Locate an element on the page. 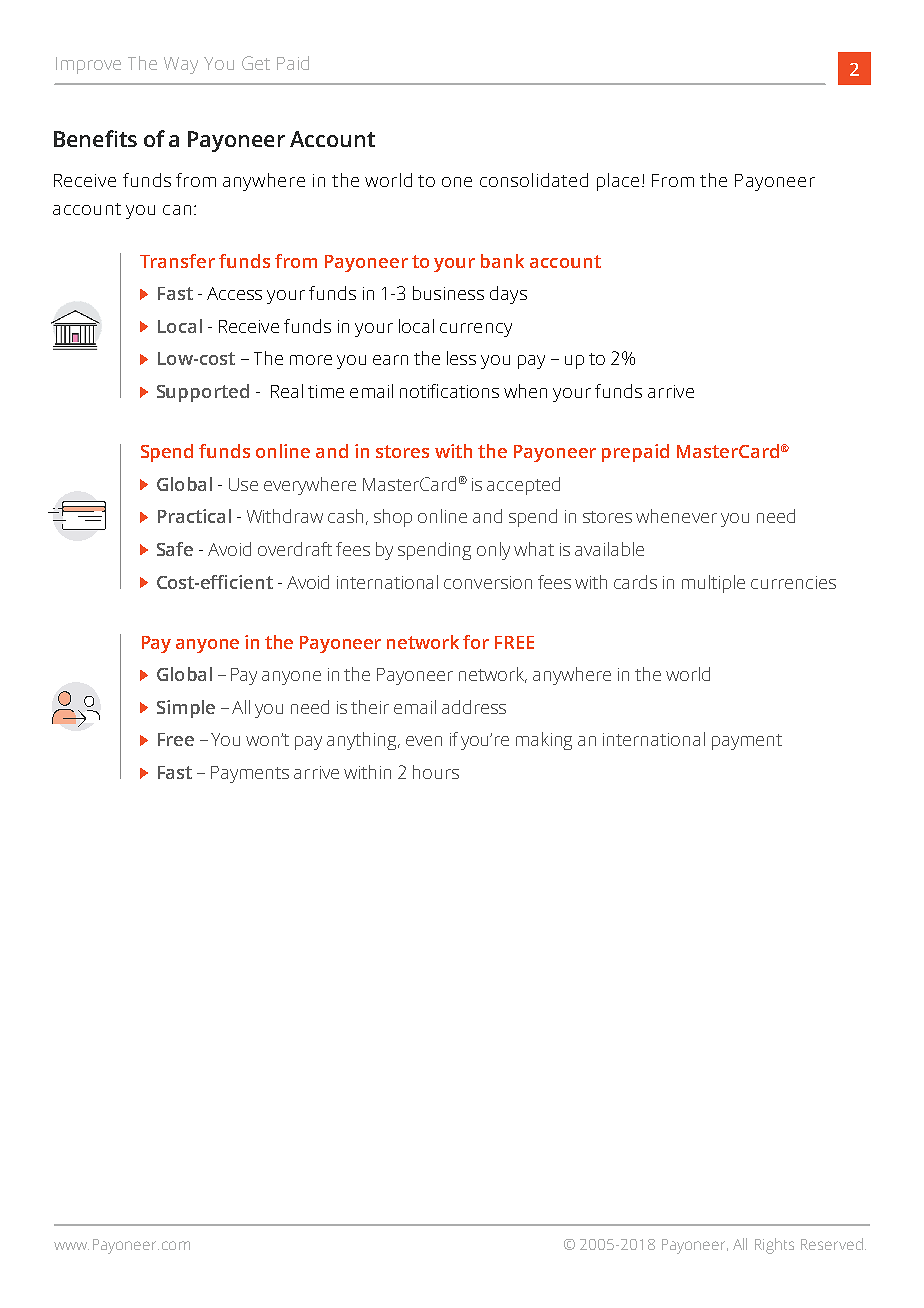  multiple is located at coordinates (713, 584).
